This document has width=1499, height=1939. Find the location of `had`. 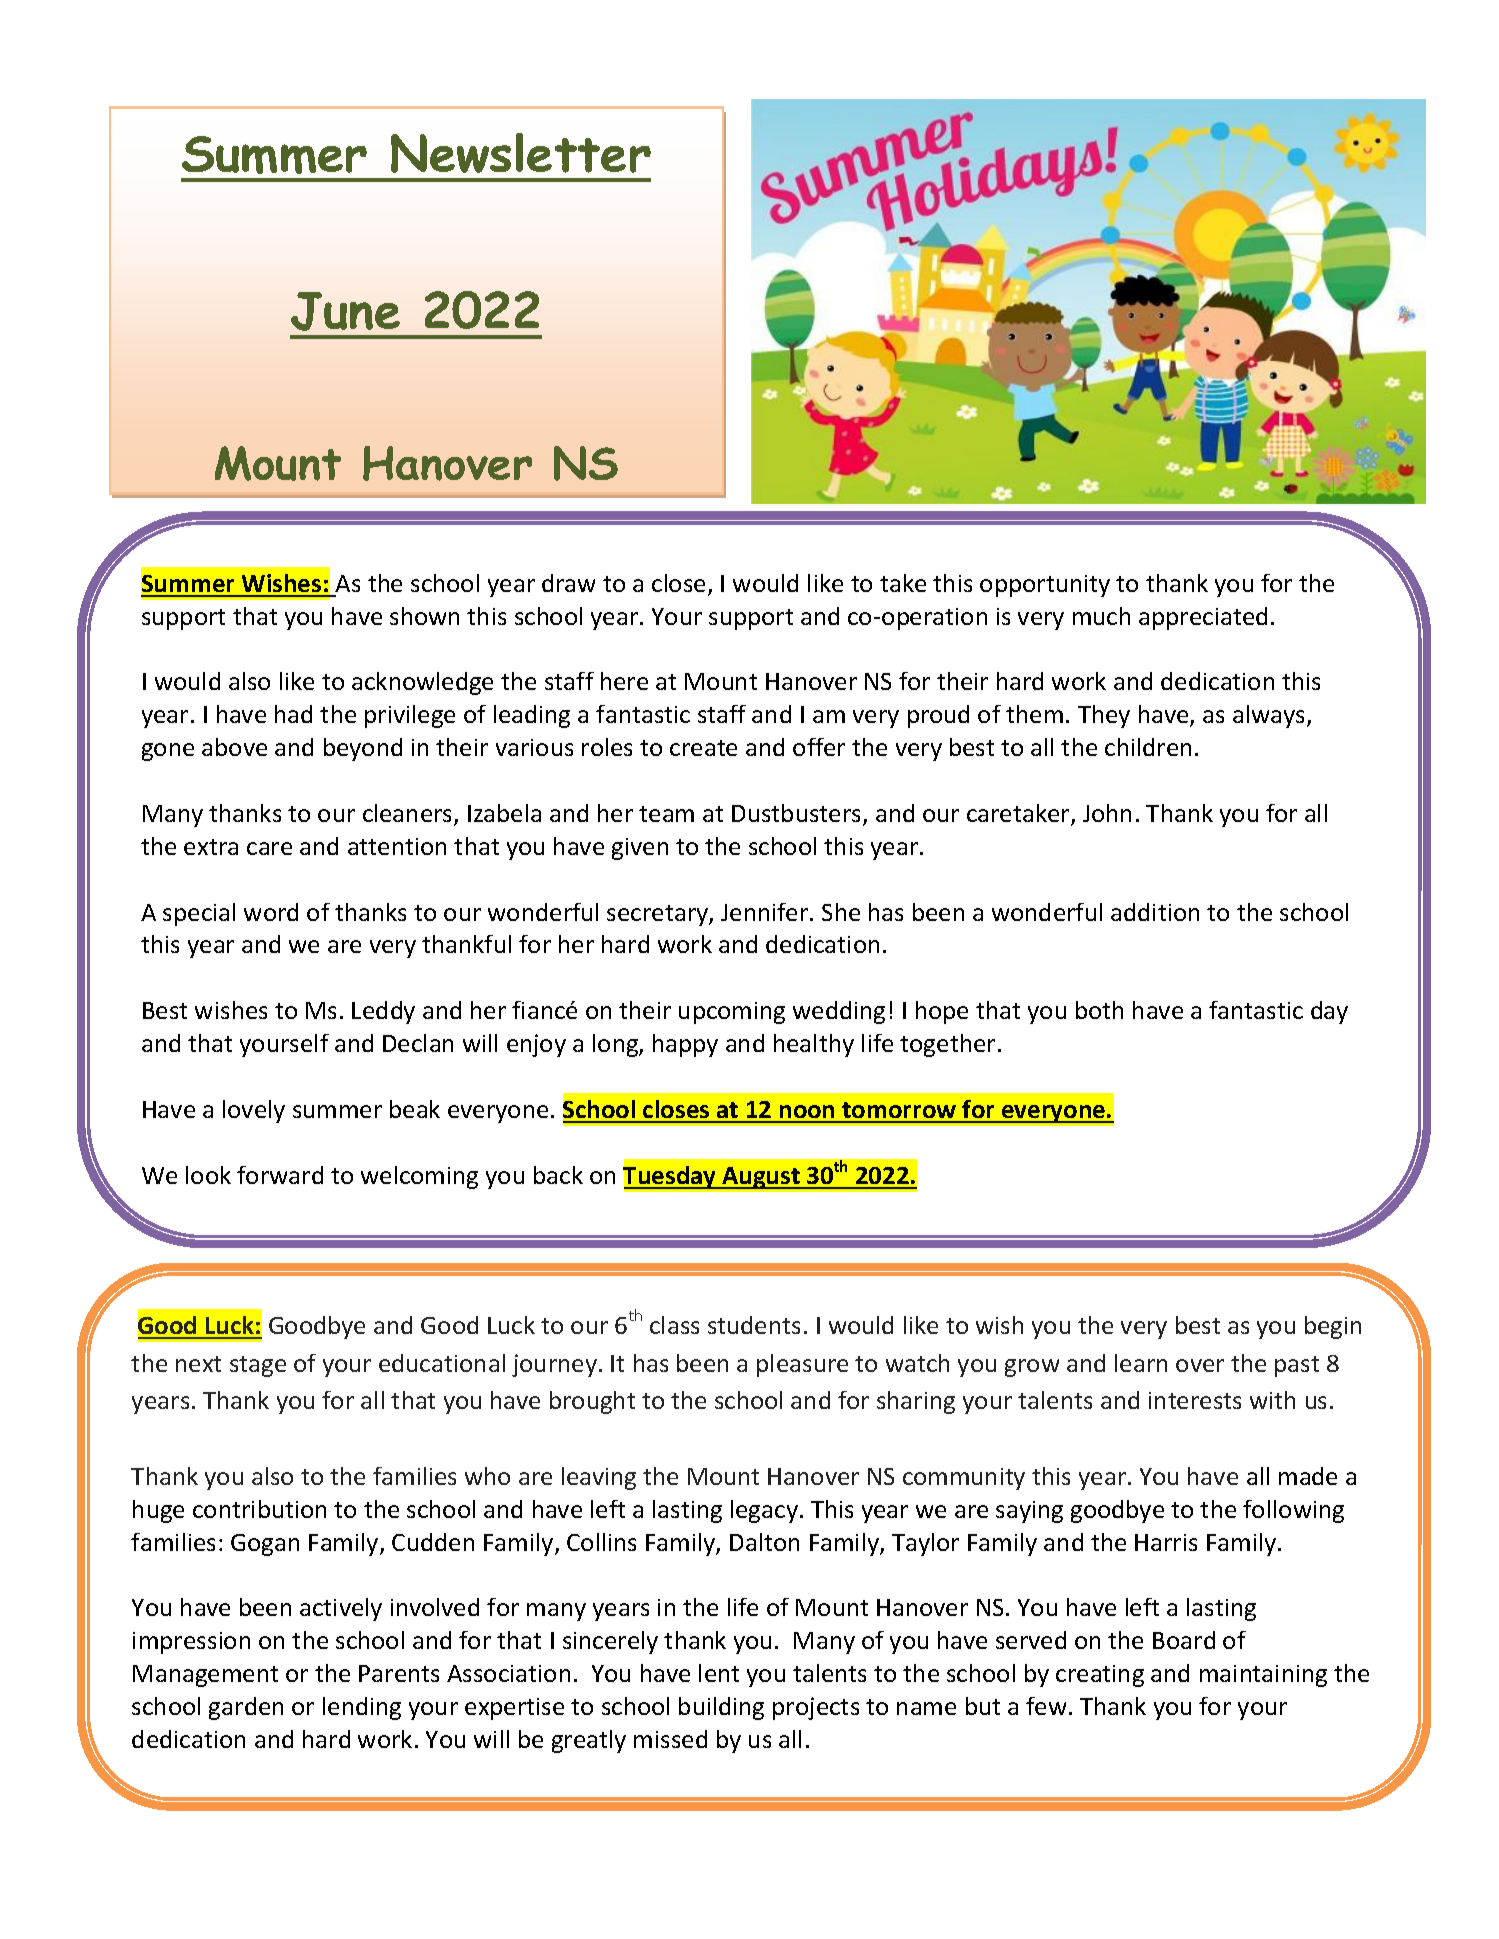

had is located at coordinates (293, 714).
